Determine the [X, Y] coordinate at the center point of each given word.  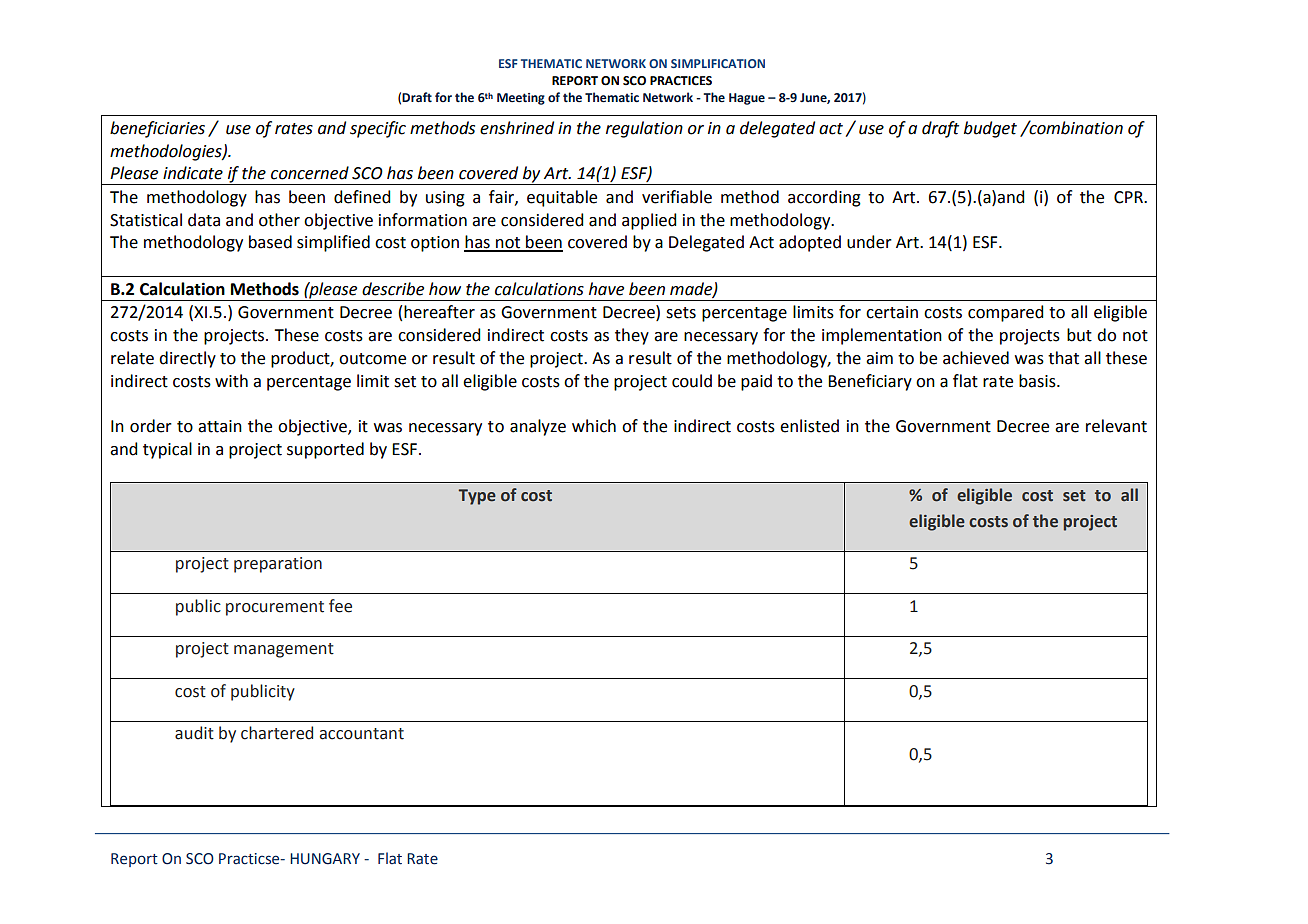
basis [1038, 381]
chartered [277, 733]
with [231, 381]
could [692, 381]
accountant [362, 734]
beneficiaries [157, 129]
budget [990, 129]
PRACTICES [681, 81]
